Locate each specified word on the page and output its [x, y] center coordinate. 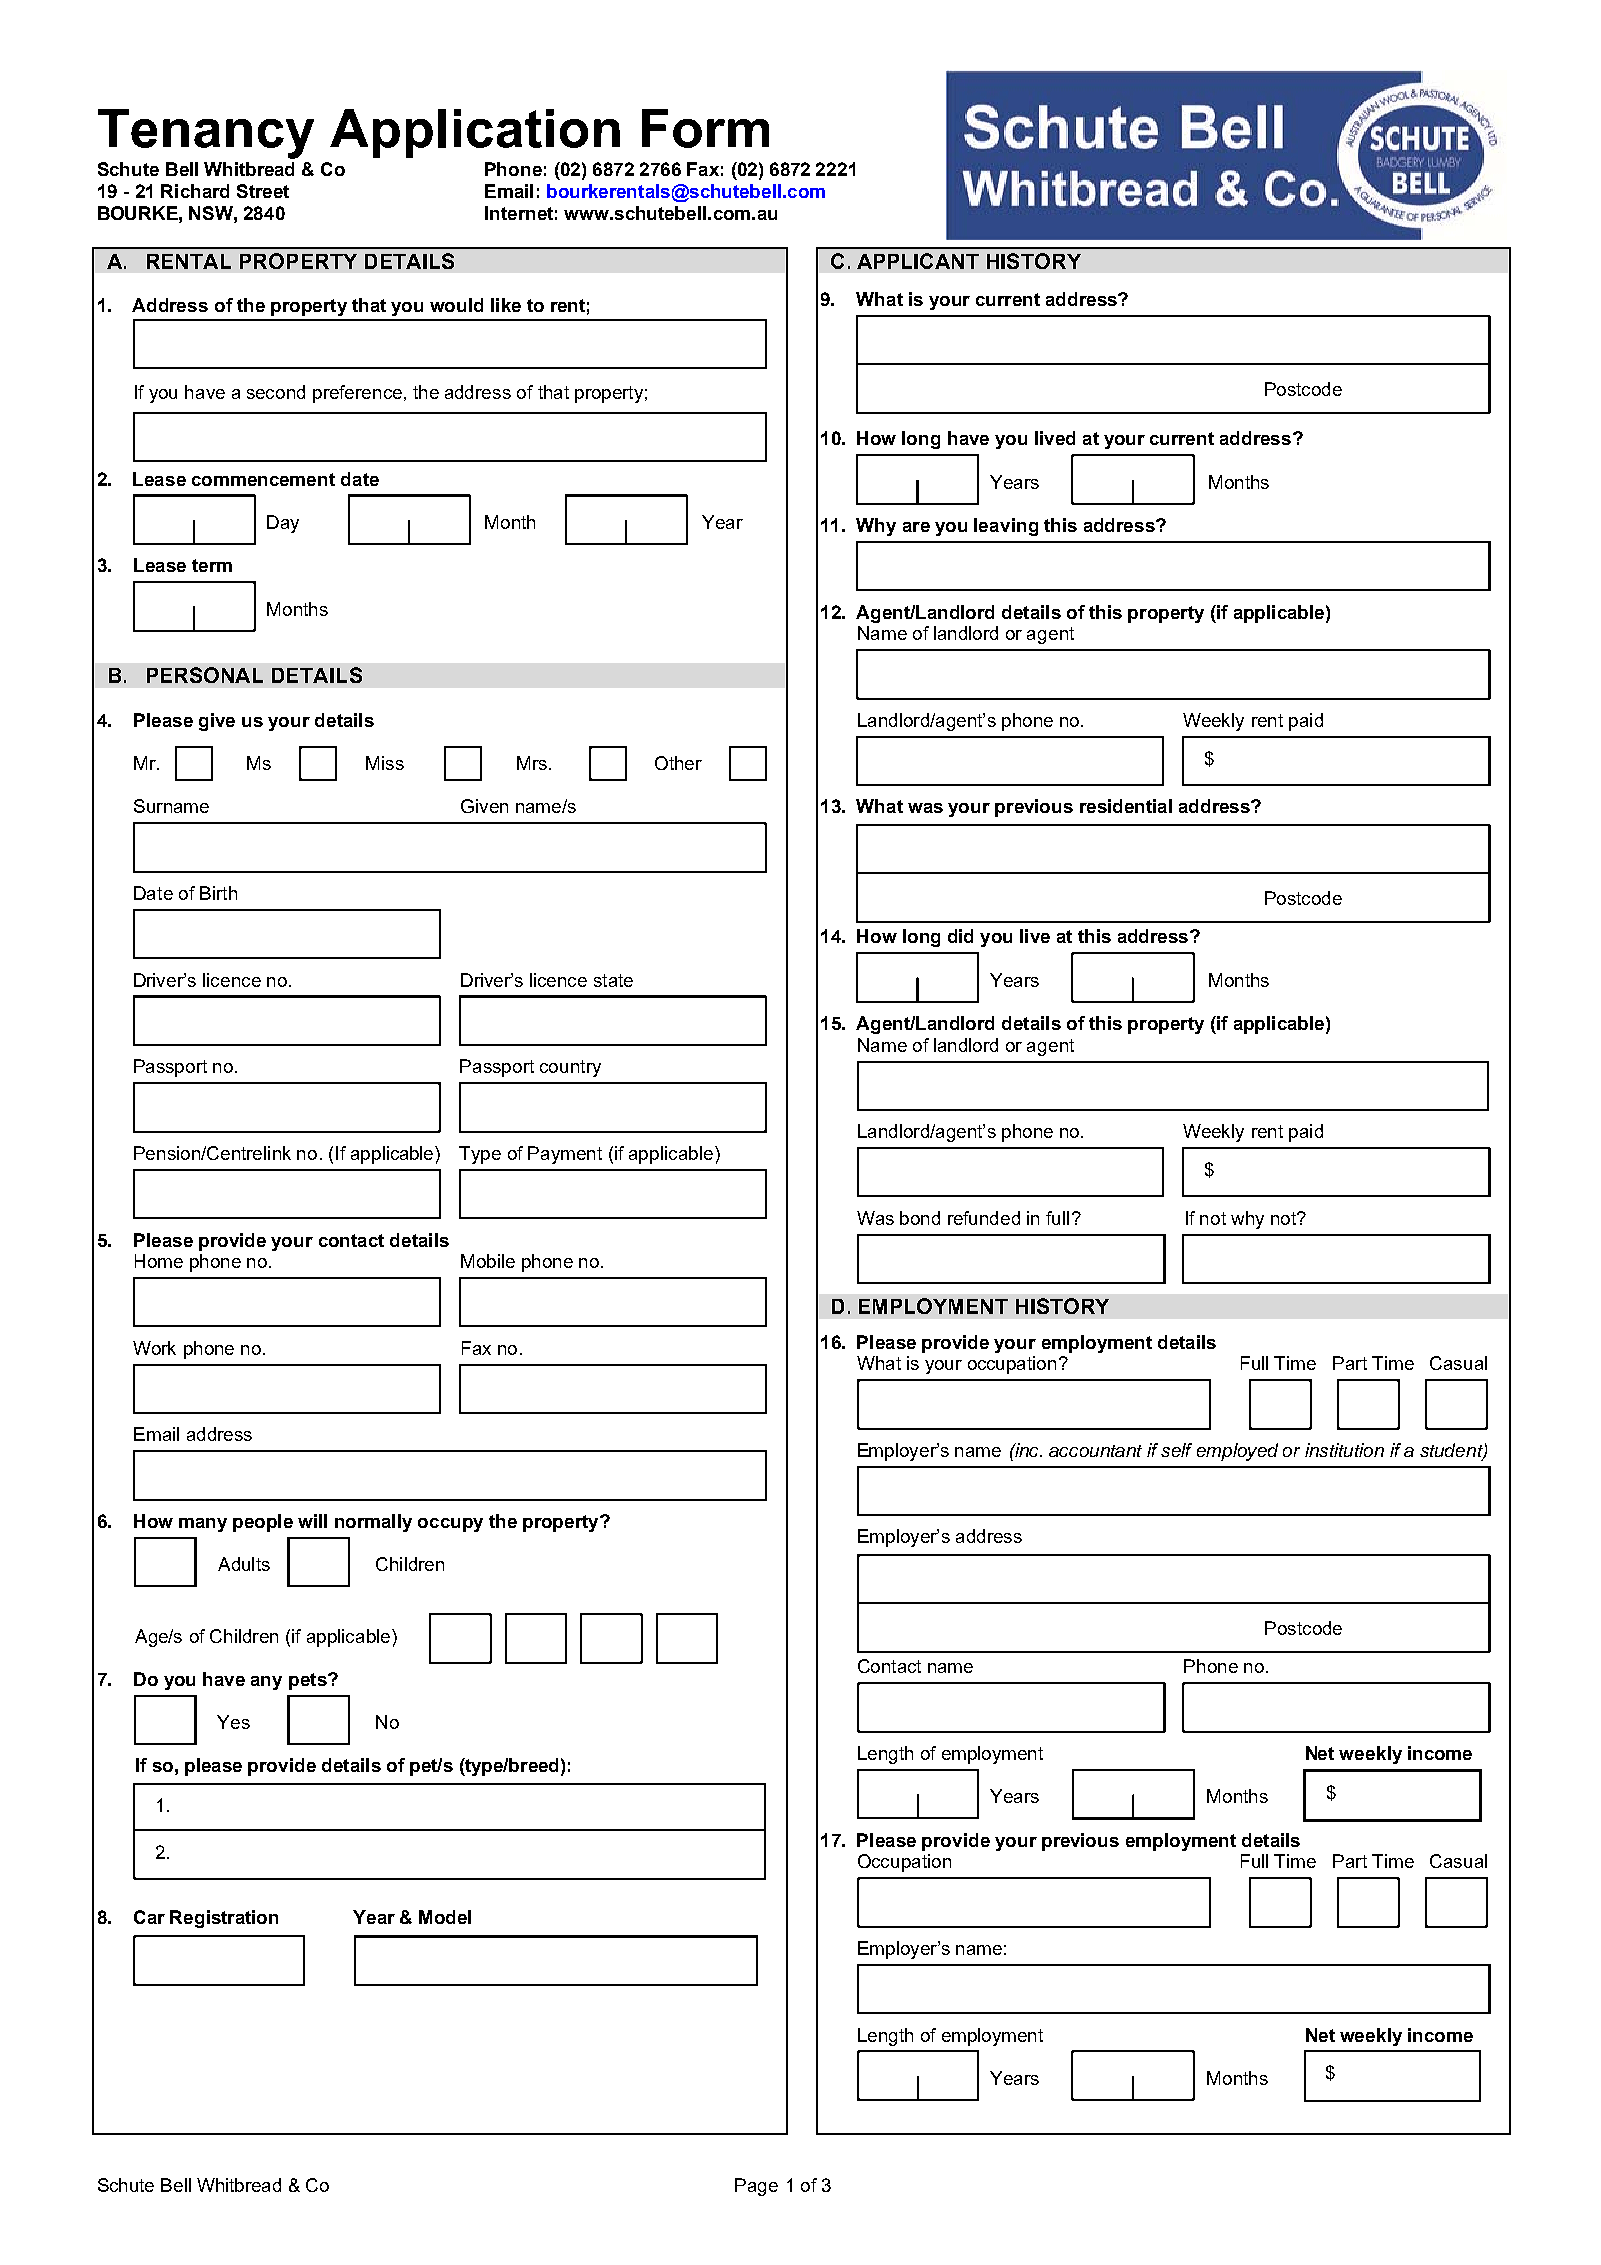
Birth [218, 893]
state [613, 980]
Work [154, 1348]
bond [920, 1218]
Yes [233, 1722]
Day [283, 524]
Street [263, 191]
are [916, 527]
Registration [224, 1919]
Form [705, 128]
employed [1237, 1452]
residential [1126, 806]
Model [445, 1917]
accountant [1095, 1451]
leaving [1006, 527]
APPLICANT [918, 261]
